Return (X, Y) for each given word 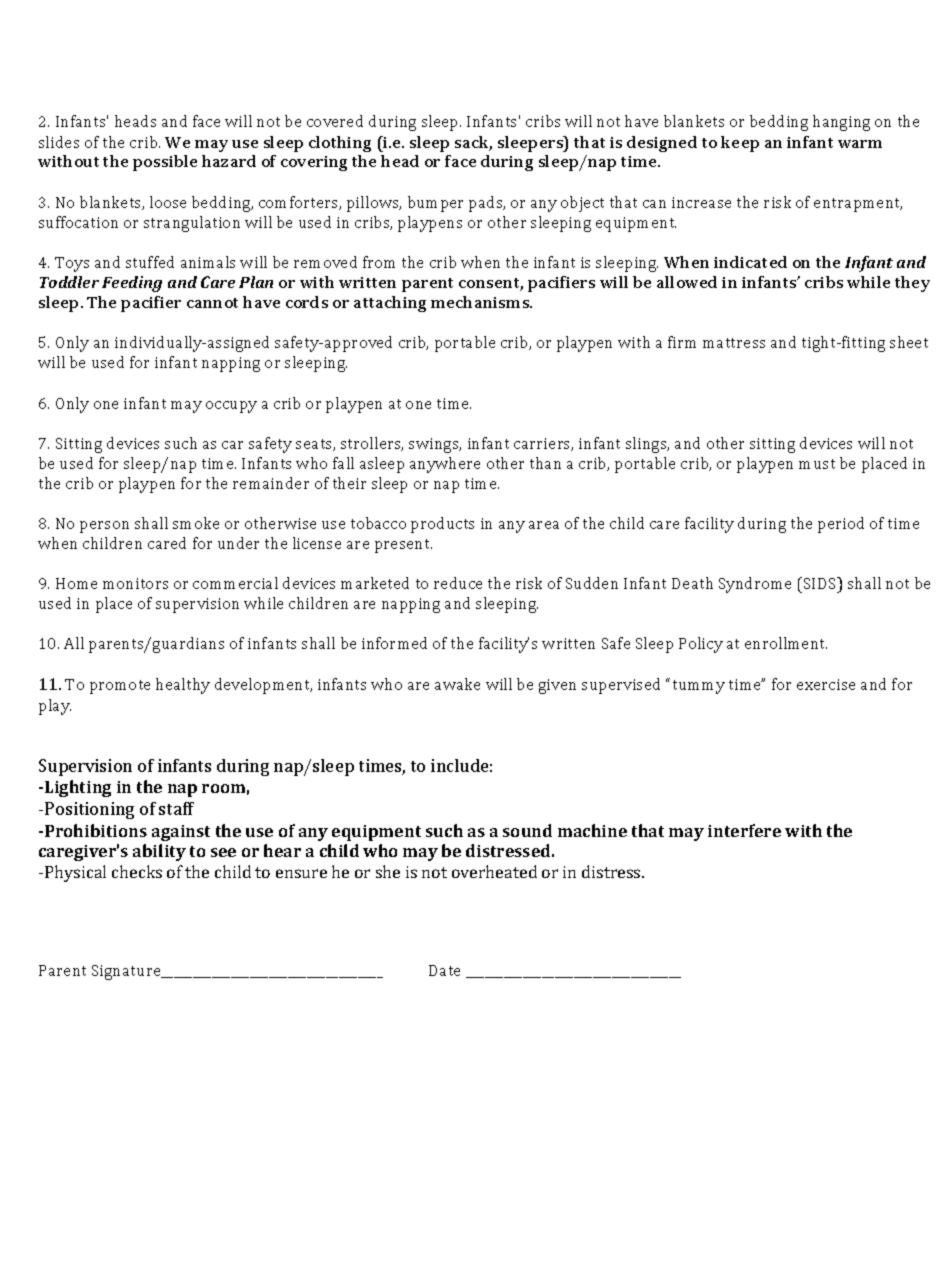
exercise (826, 684)
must (817, 464)
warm (860, 144)
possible (165, 163)
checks (137, 871)
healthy (183, 686)
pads (487, 204)
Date (444, 970)
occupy (231, 407)
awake (457, 684)
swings (435, 445)
